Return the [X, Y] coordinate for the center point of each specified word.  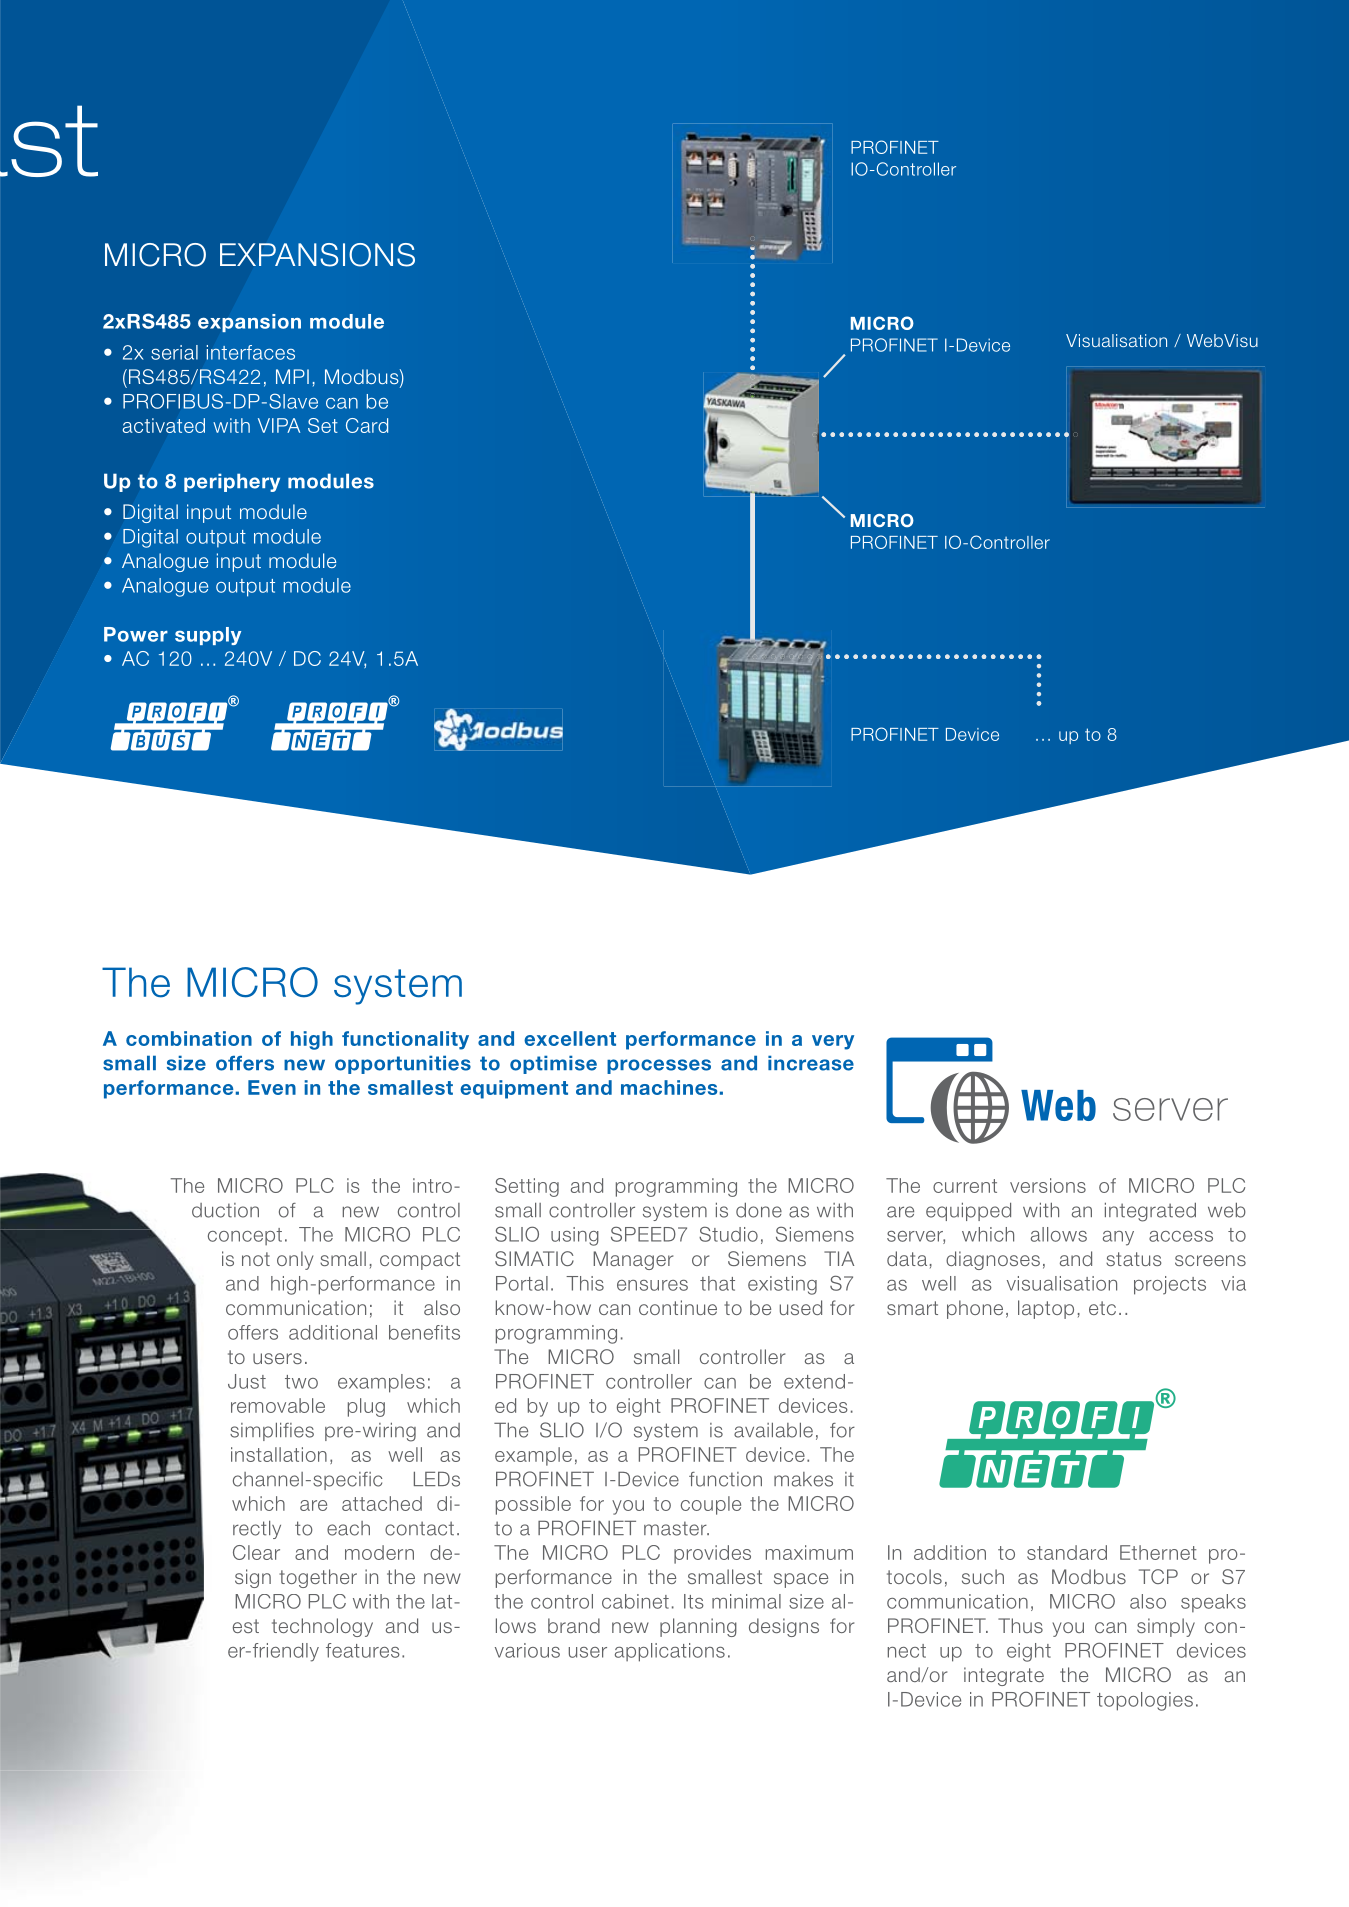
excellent [570, 1038]
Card [367, 425]
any [1118, 1238]
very [833, 1042]
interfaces [251, 352]
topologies [1145, 1701]
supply [208, 636]
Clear [256, 1552]
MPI [292, 376]
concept [245, 1236]
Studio [728, 1234]
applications [670, 1652]
